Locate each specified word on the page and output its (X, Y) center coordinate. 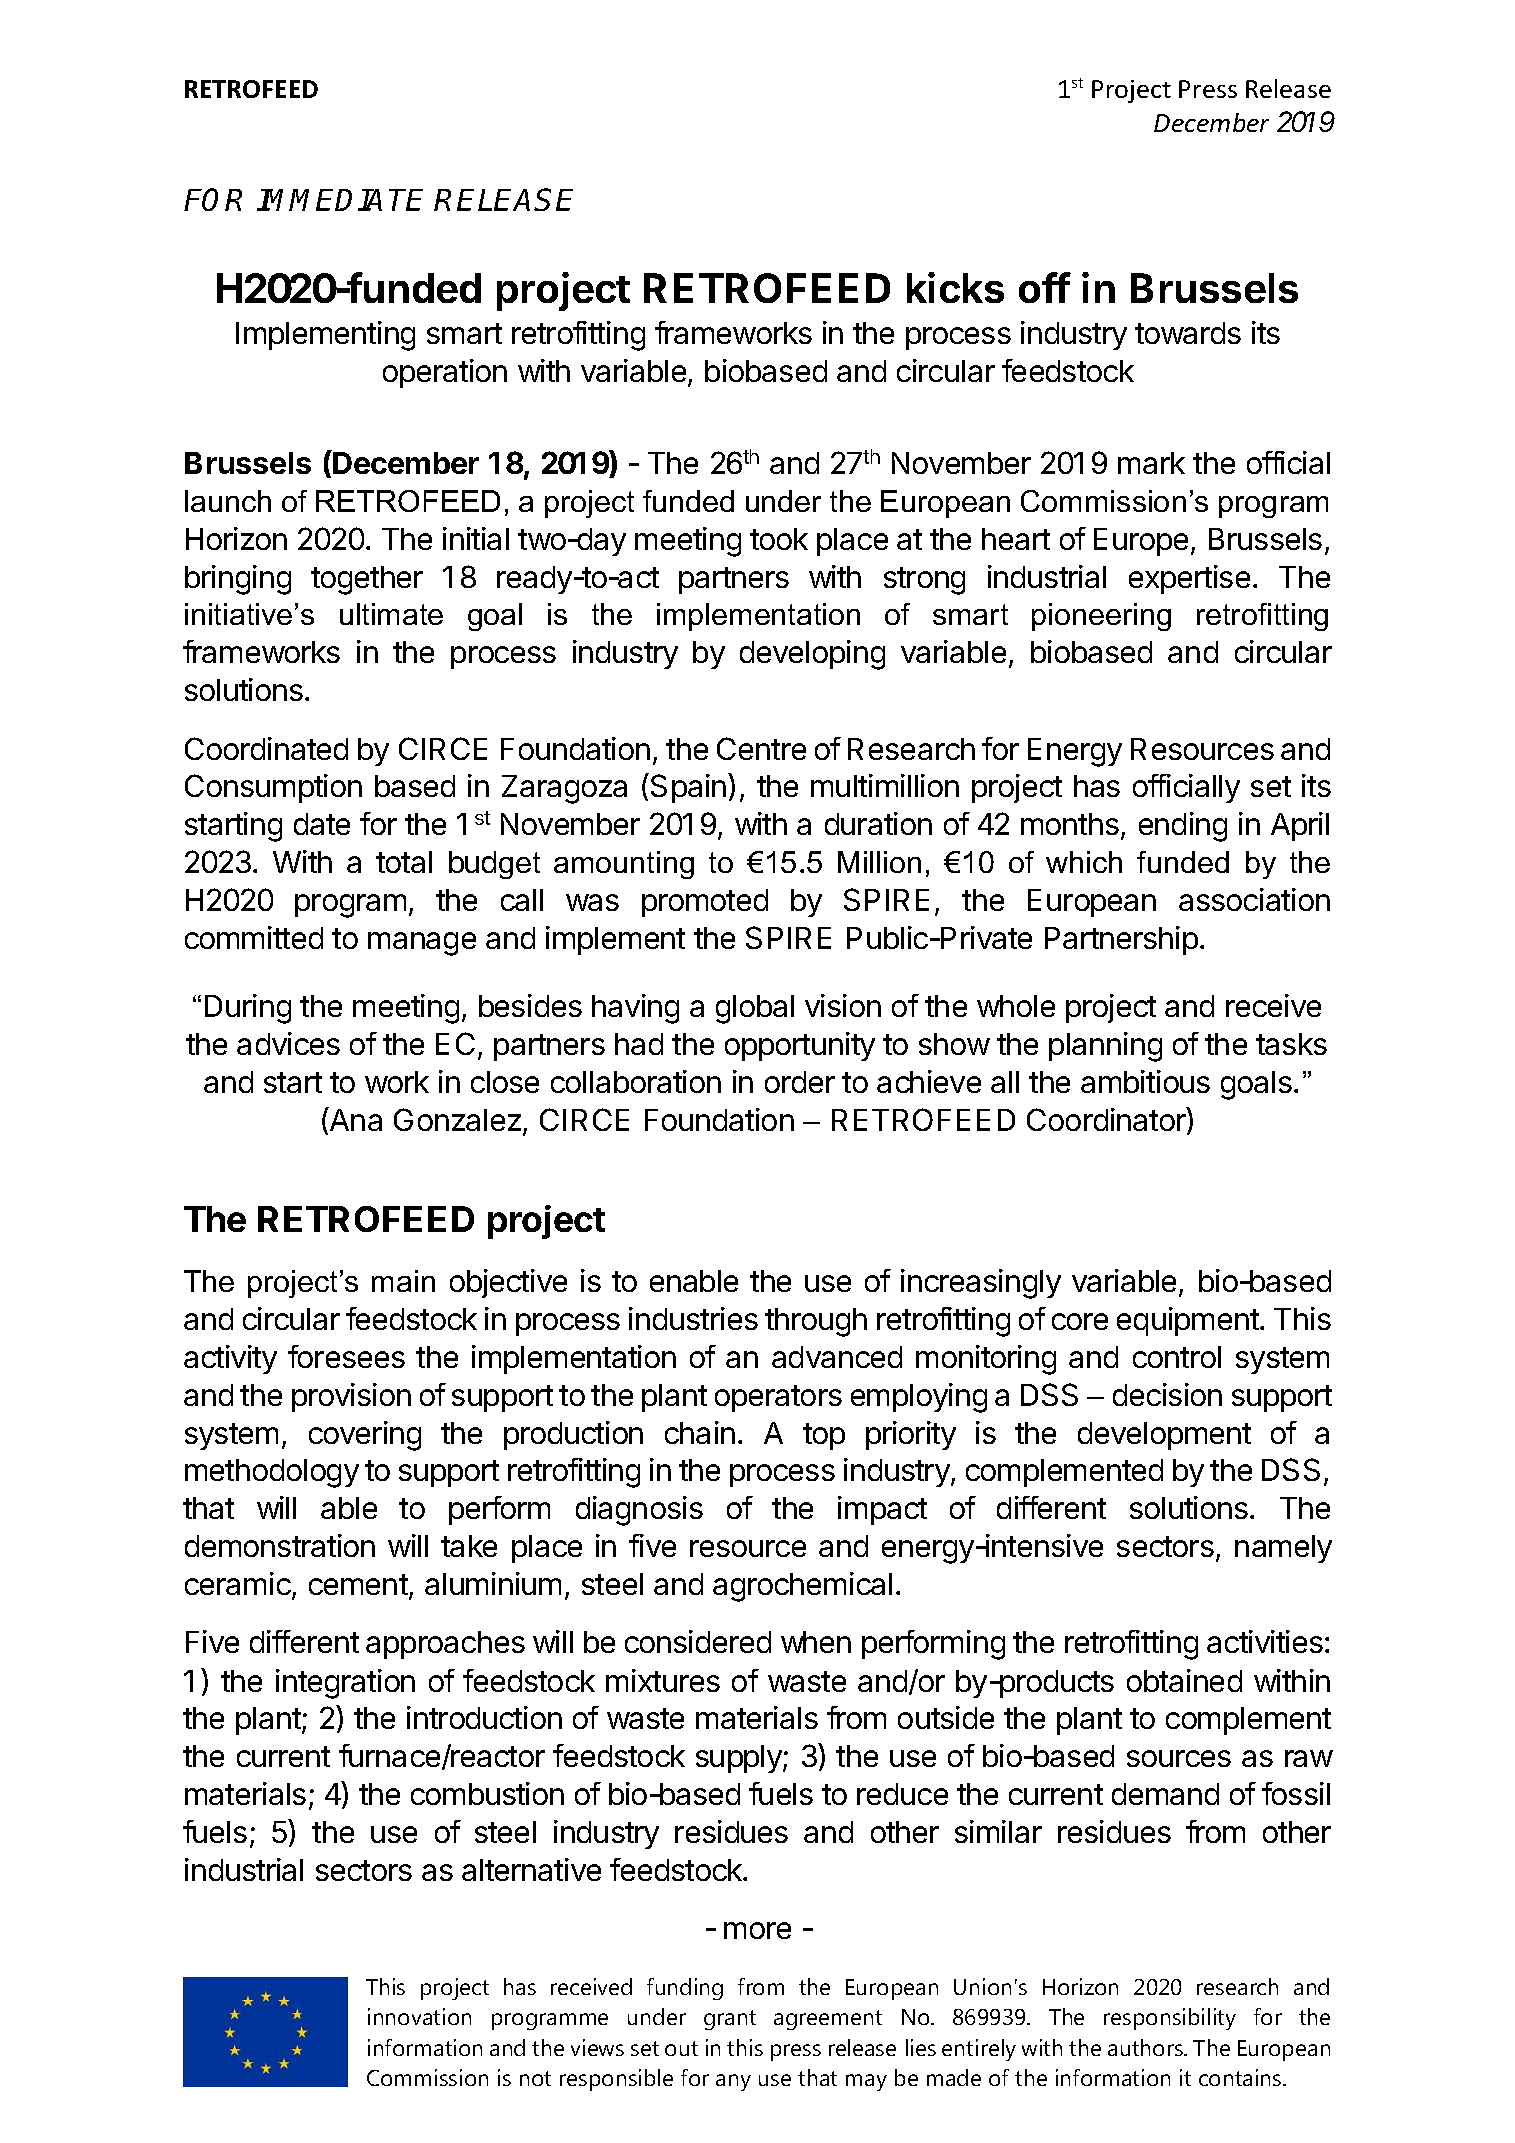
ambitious (1145, 1081)
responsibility (1170, 2019)
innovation (419, 2016)
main (403, 1281)
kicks (955, 287)
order (800, 1082)
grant (730, 2020)
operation (445, 373)
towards (1188, 333)
